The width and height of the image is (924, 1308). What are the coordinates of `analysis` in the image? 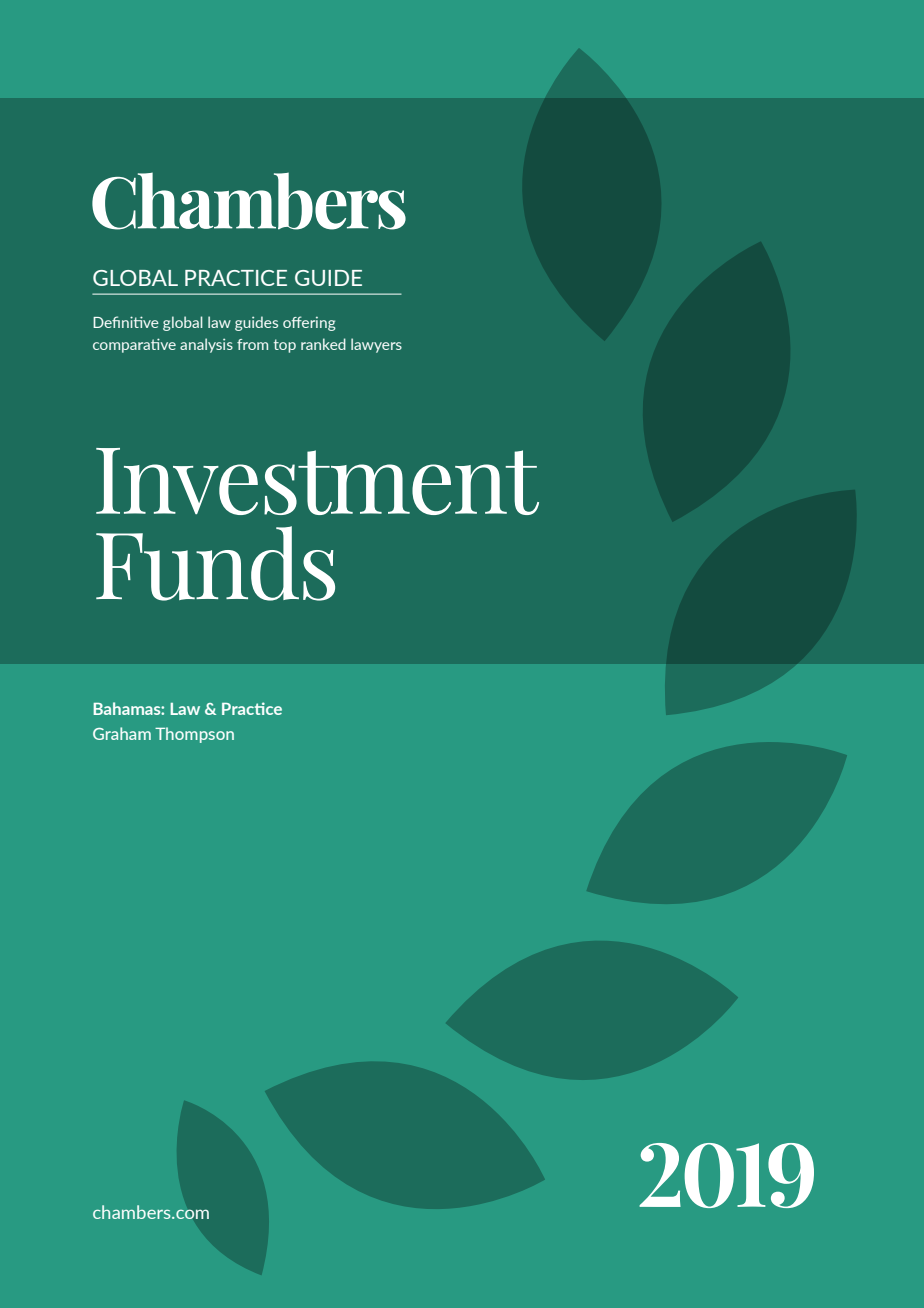 It's located at (206, 345).
